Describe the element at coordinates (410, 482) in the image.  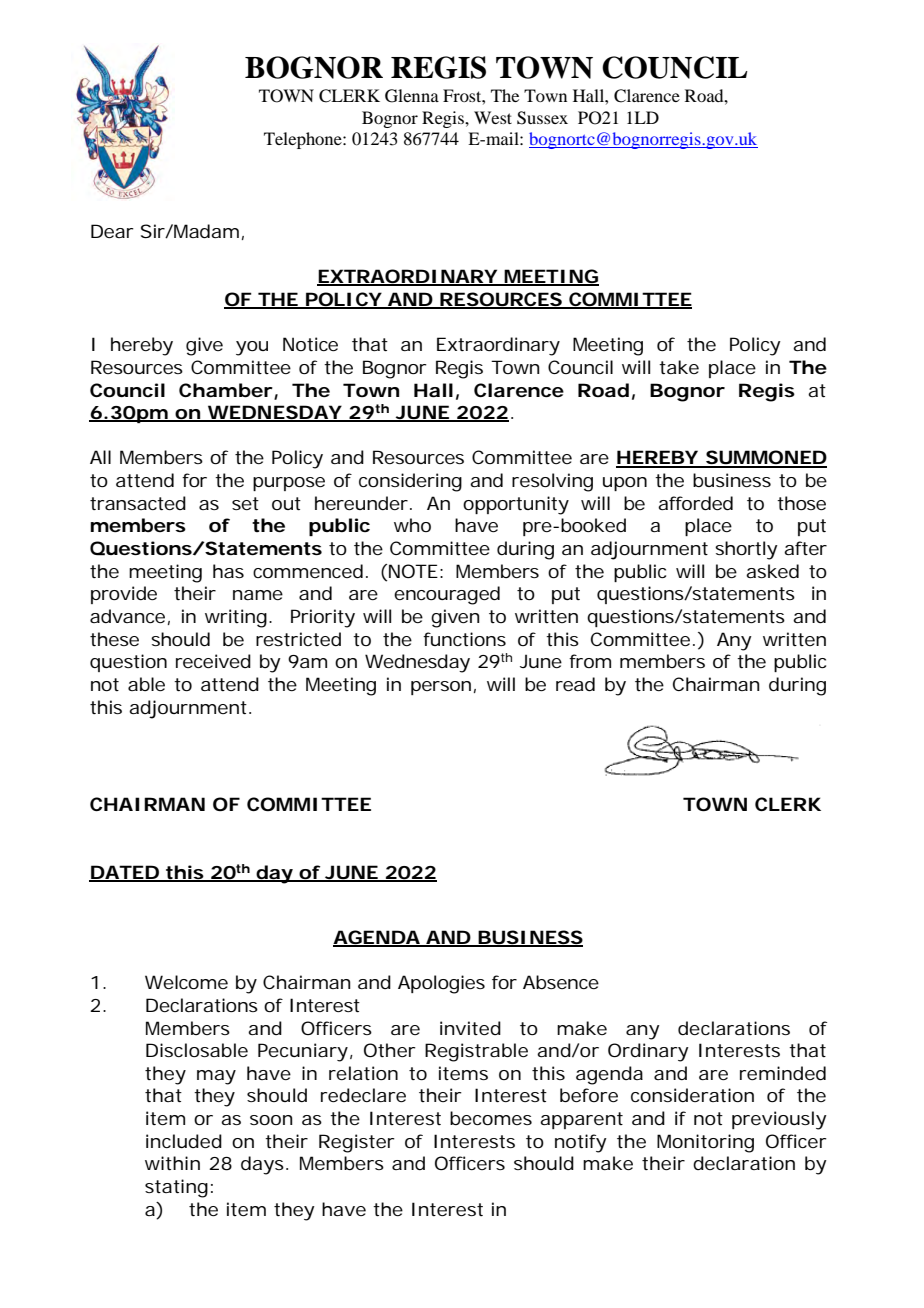
I see `considering` at that location.
